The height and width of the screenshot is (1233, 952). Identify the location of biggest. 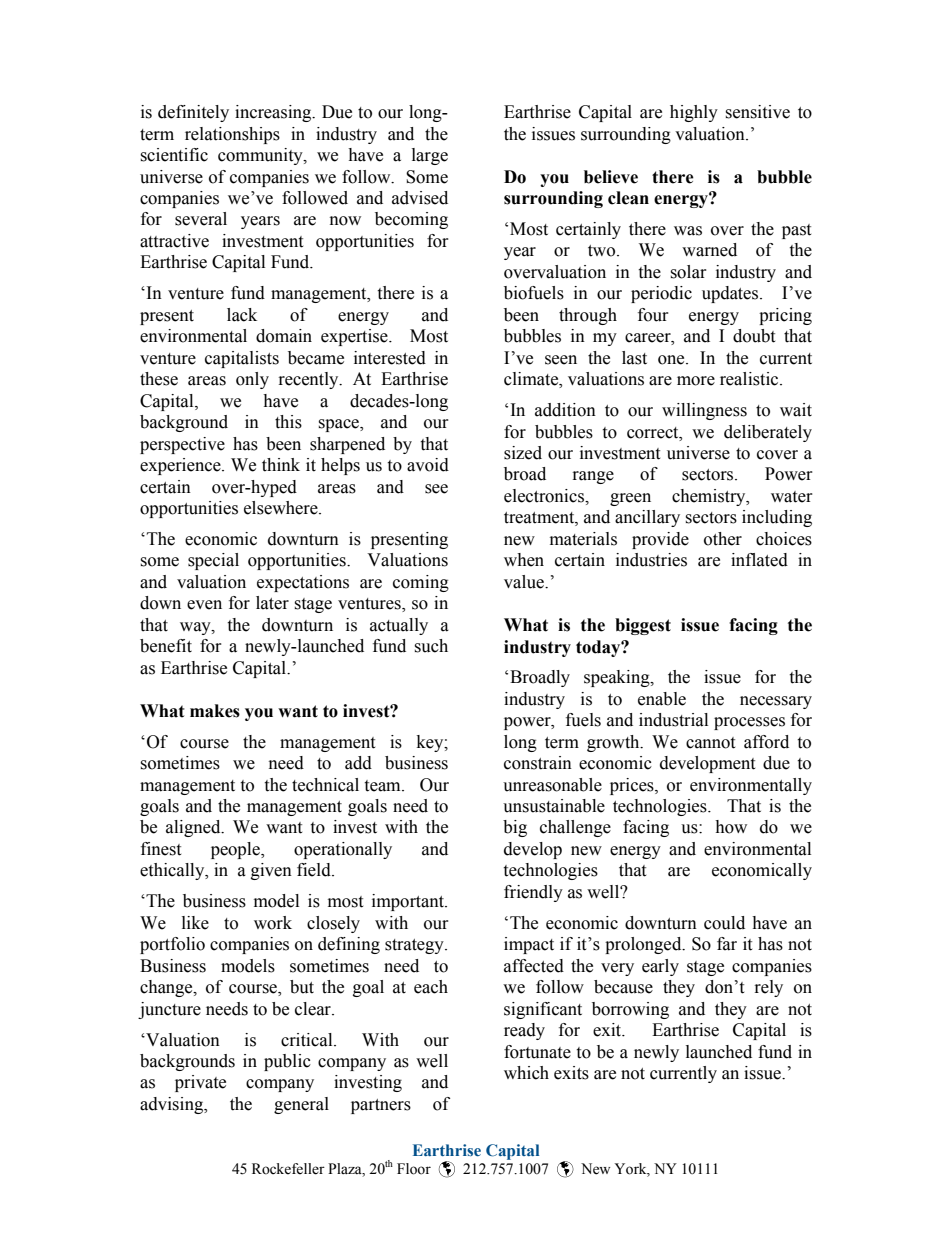
(643, 626).
